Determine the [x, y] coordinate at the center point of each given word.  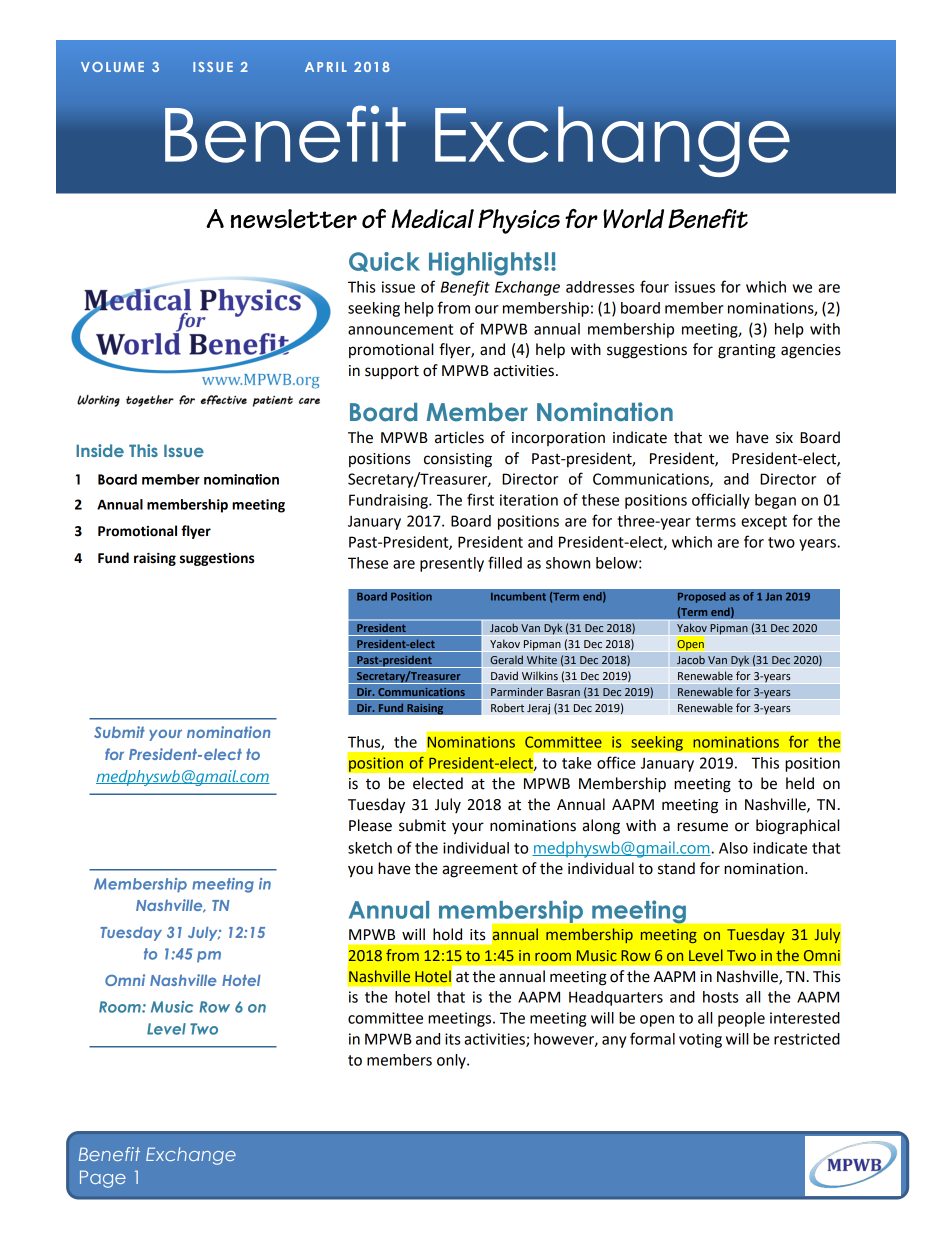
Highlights [485, 264]
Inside [100, 450]
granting [747, 351]
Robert [507, 708]
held [800, 783]
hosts [720, 997]
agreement [480, 870]
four [654, 286]
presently [452, 564]
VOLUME [112, 67]
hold [447, 934]
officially [721, 501]
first [480, 499]
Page [103, 1179]
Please [370, 825]
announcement [400, 329]
